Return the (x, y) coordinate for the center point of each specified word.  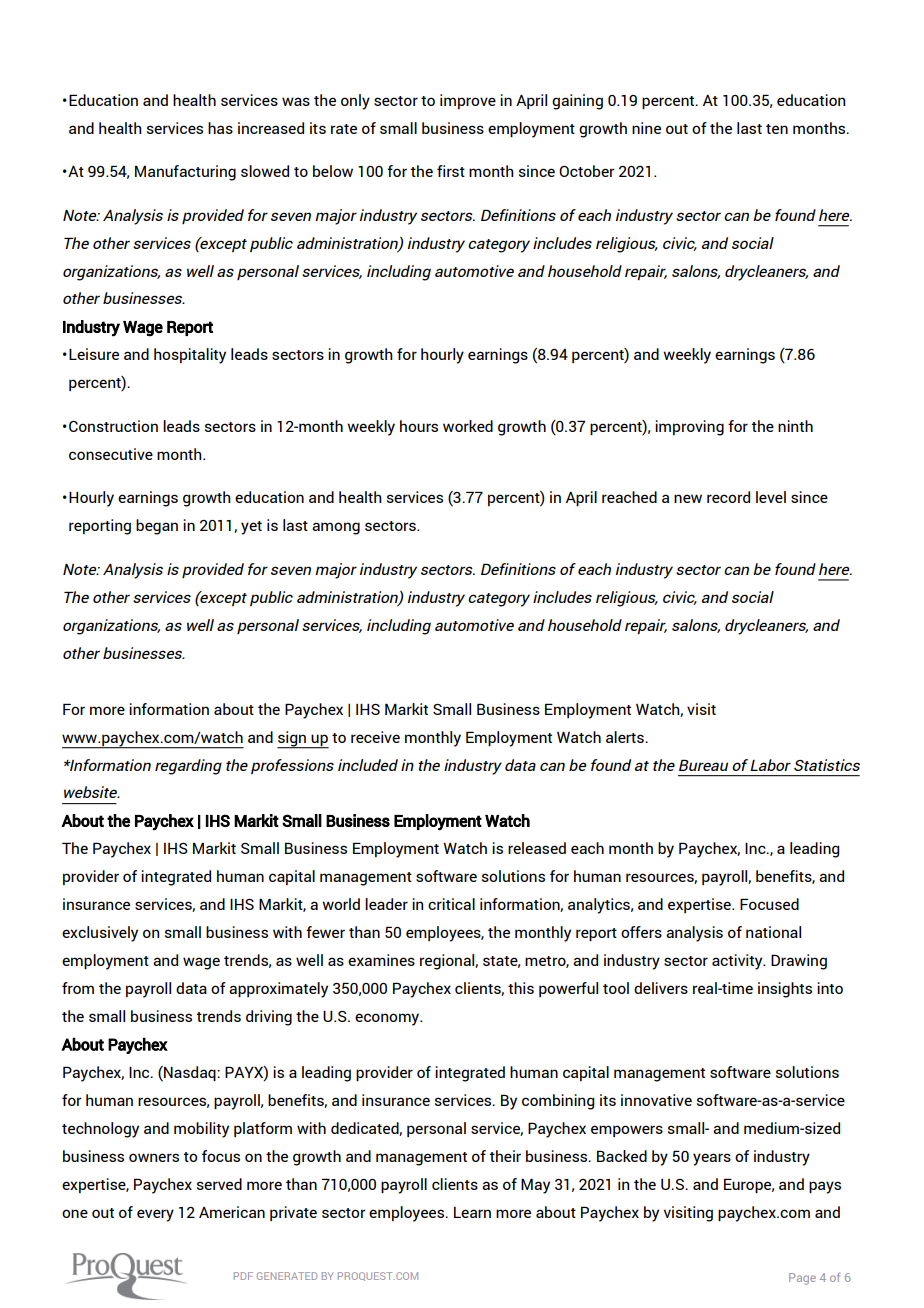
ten (777, 129)
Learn (472, 1212)
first (451, 171)
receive (375, 737)
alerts (626, 737)
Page (802, 1279)
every (155, 1215)
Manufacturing (185, 173)
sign (292, 739)
